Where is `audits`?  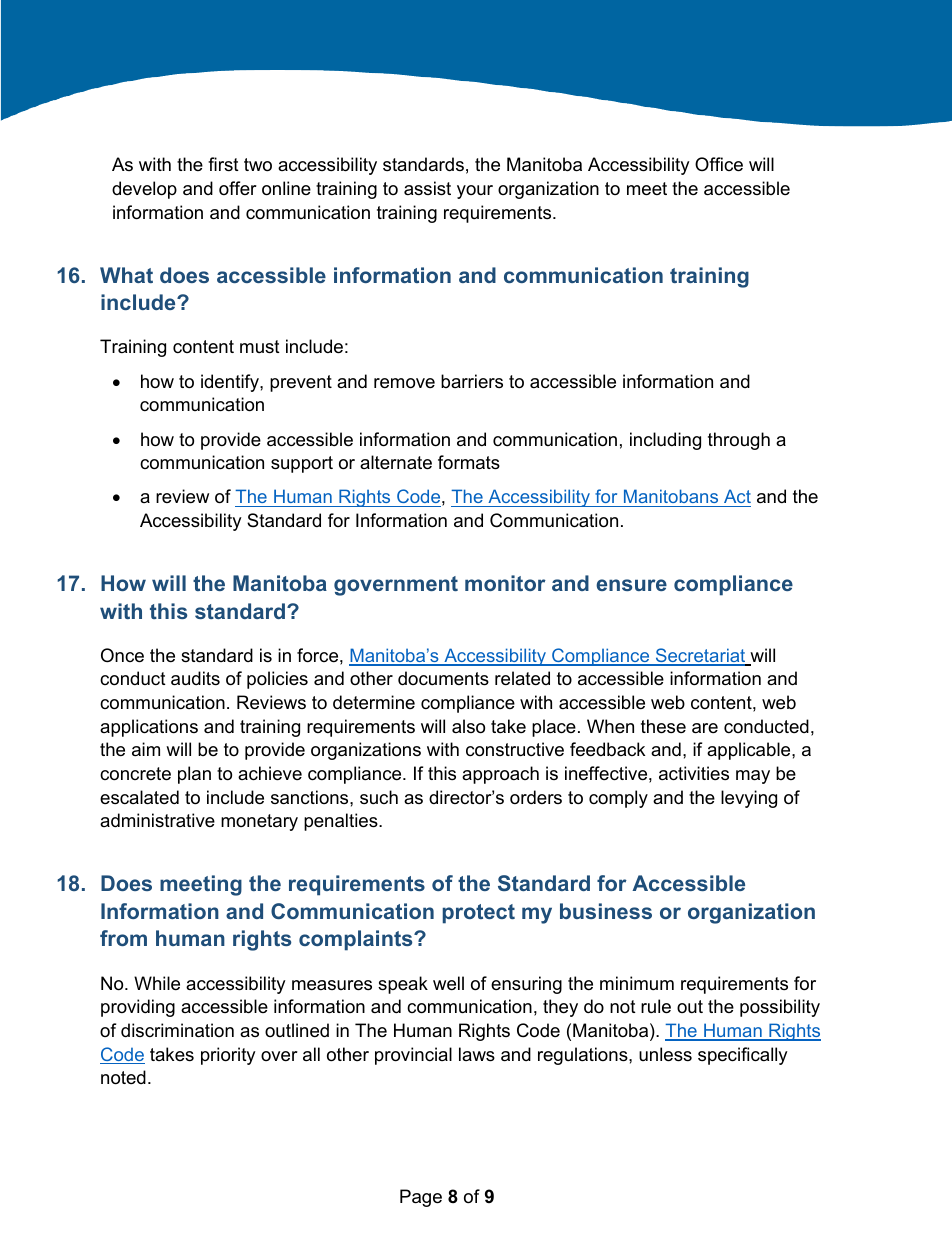 audits is located at coordinates (195, 678).
